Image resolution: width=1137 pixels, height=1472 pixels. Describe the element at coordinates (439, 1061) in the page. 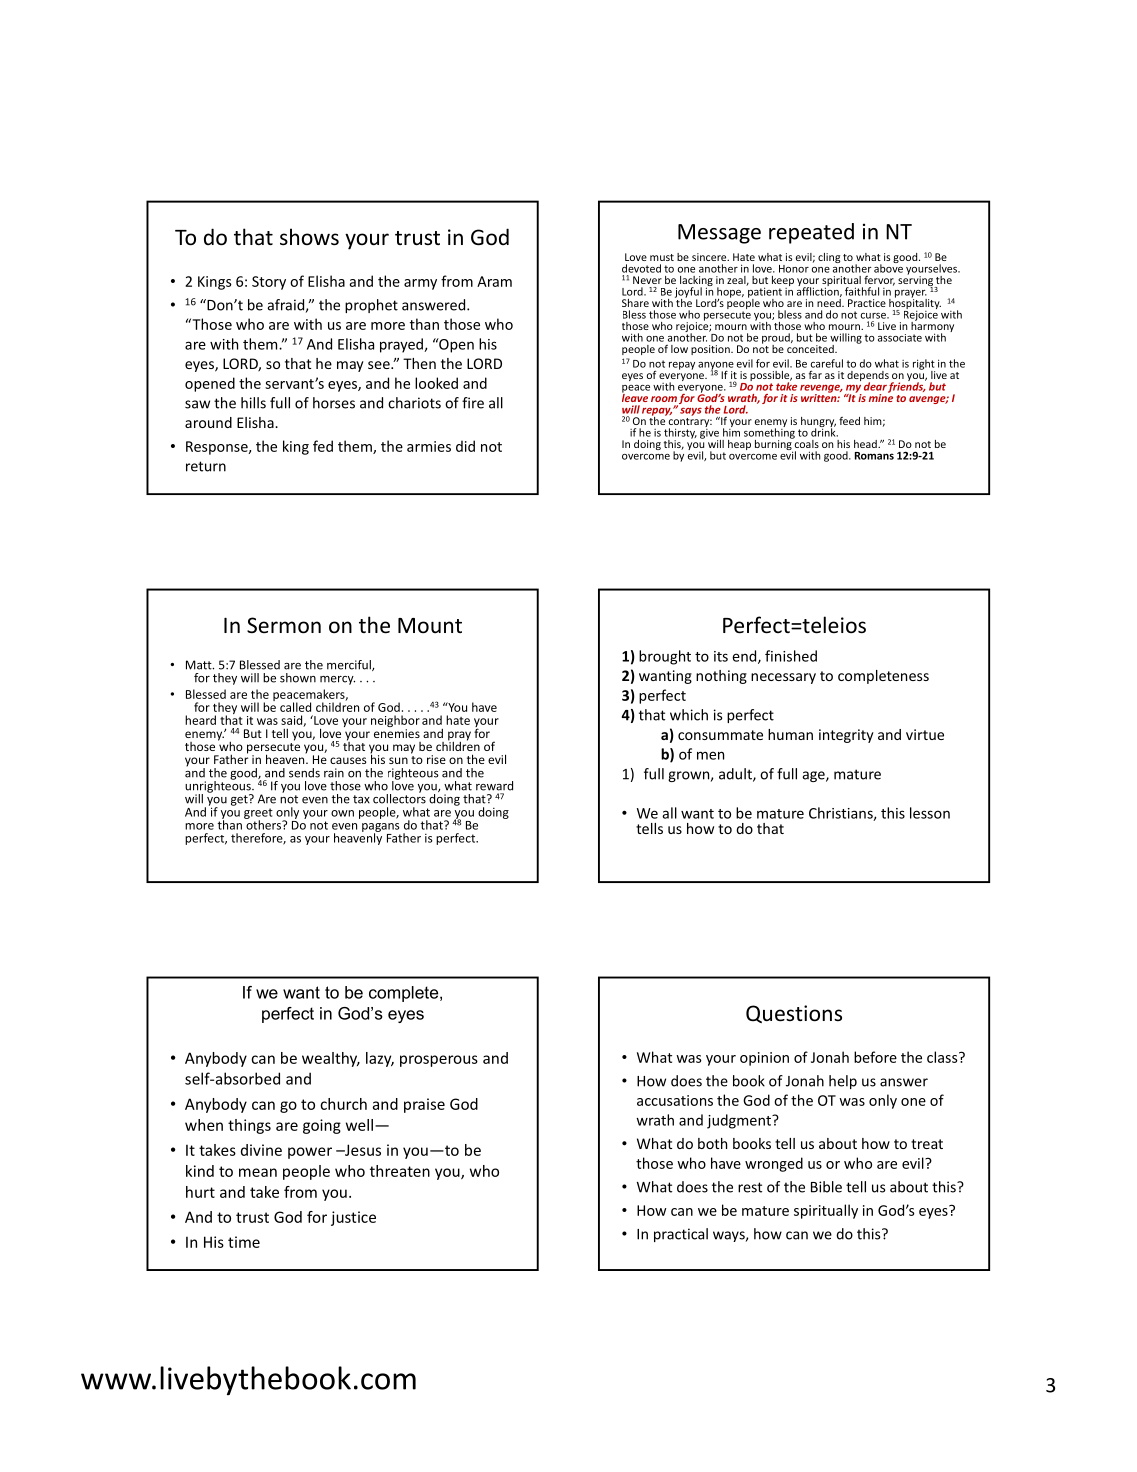

I see `prosperous` at that location.
